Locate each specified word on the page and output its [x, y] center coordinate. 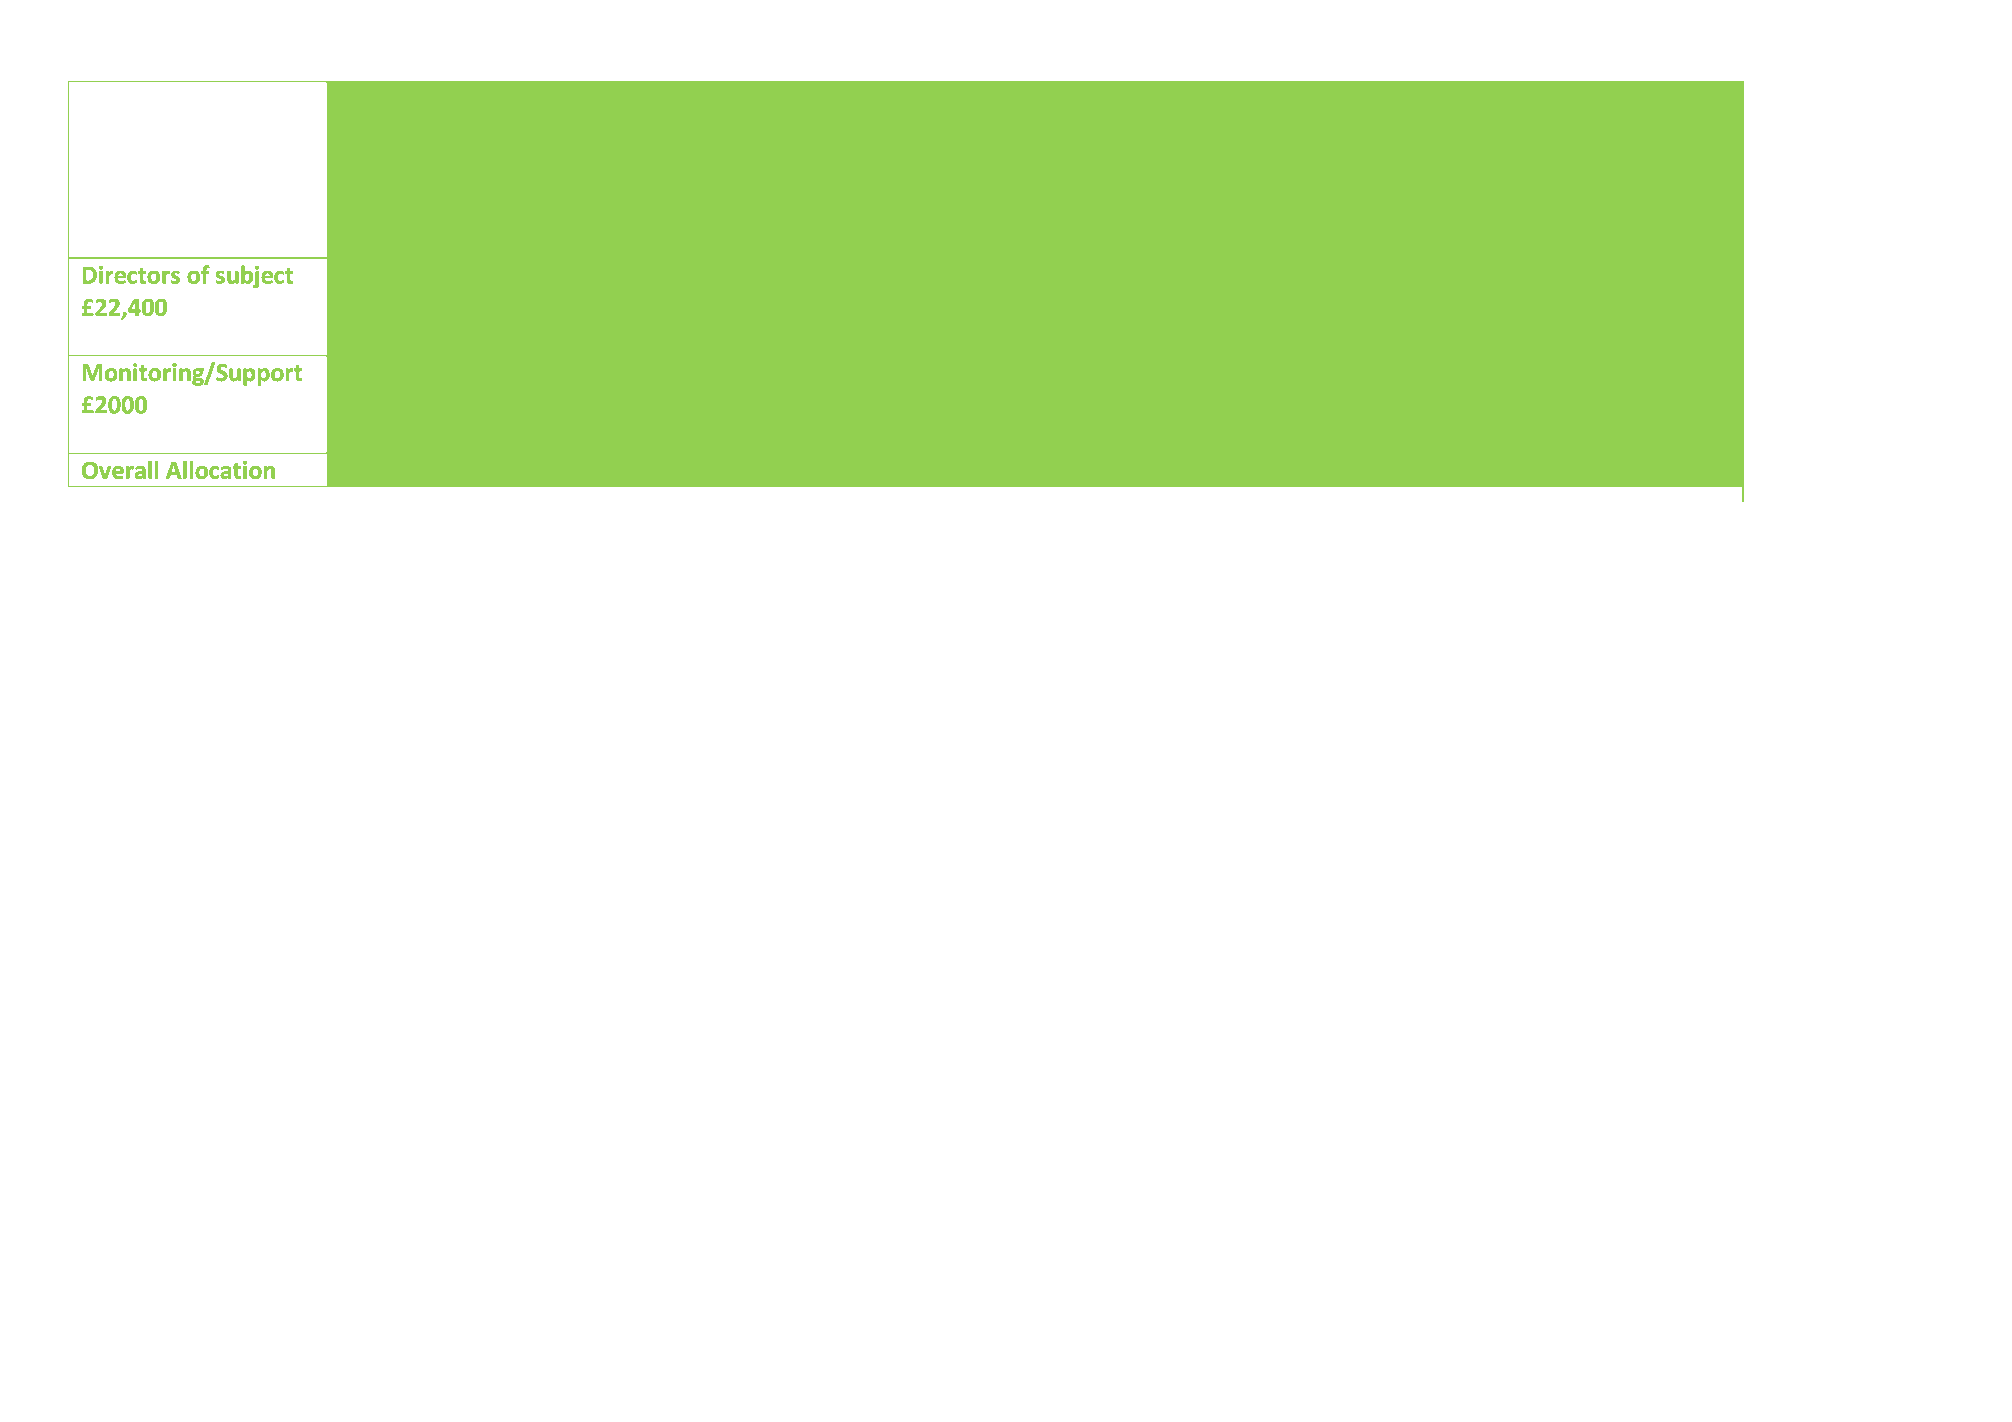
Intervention [880, 131]
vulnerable [894, 339]
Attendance [875, 98]
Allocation [220, 470]
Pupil [1194, 132]
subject [254, 276]
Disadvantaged [702, 341]
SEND [1347, 275]
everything [1317, 341]
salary [857, 276]
